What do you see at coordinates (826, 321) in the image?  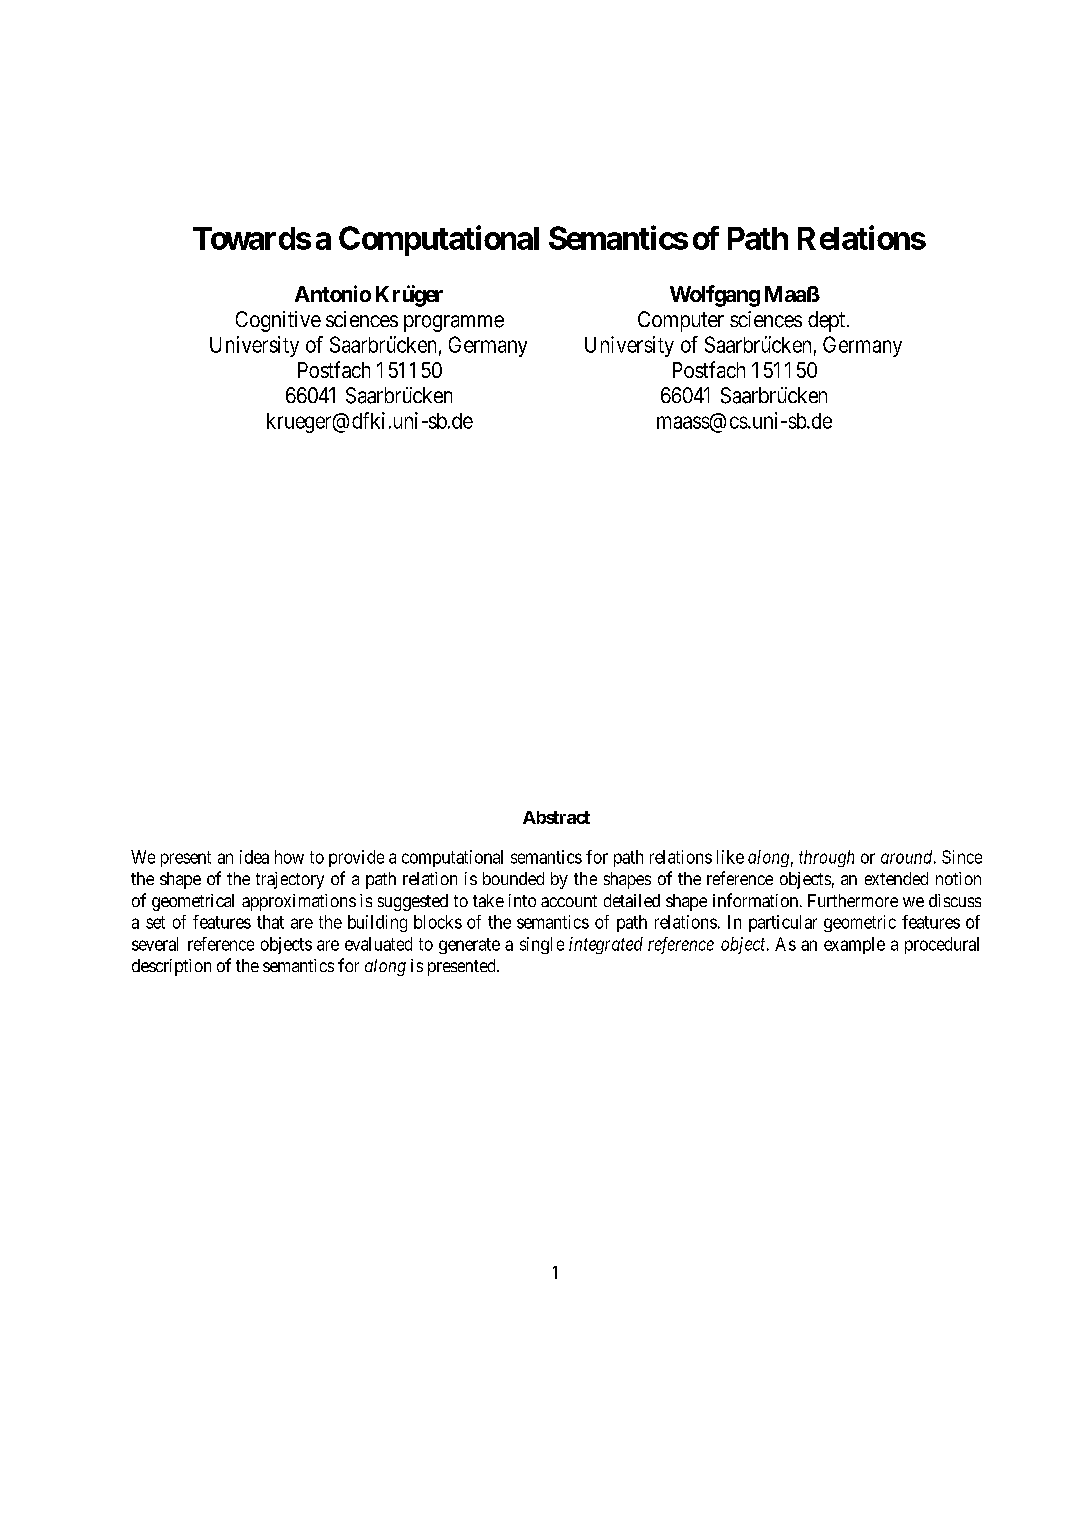 I see `dept` at bounding box center [826, 321].
